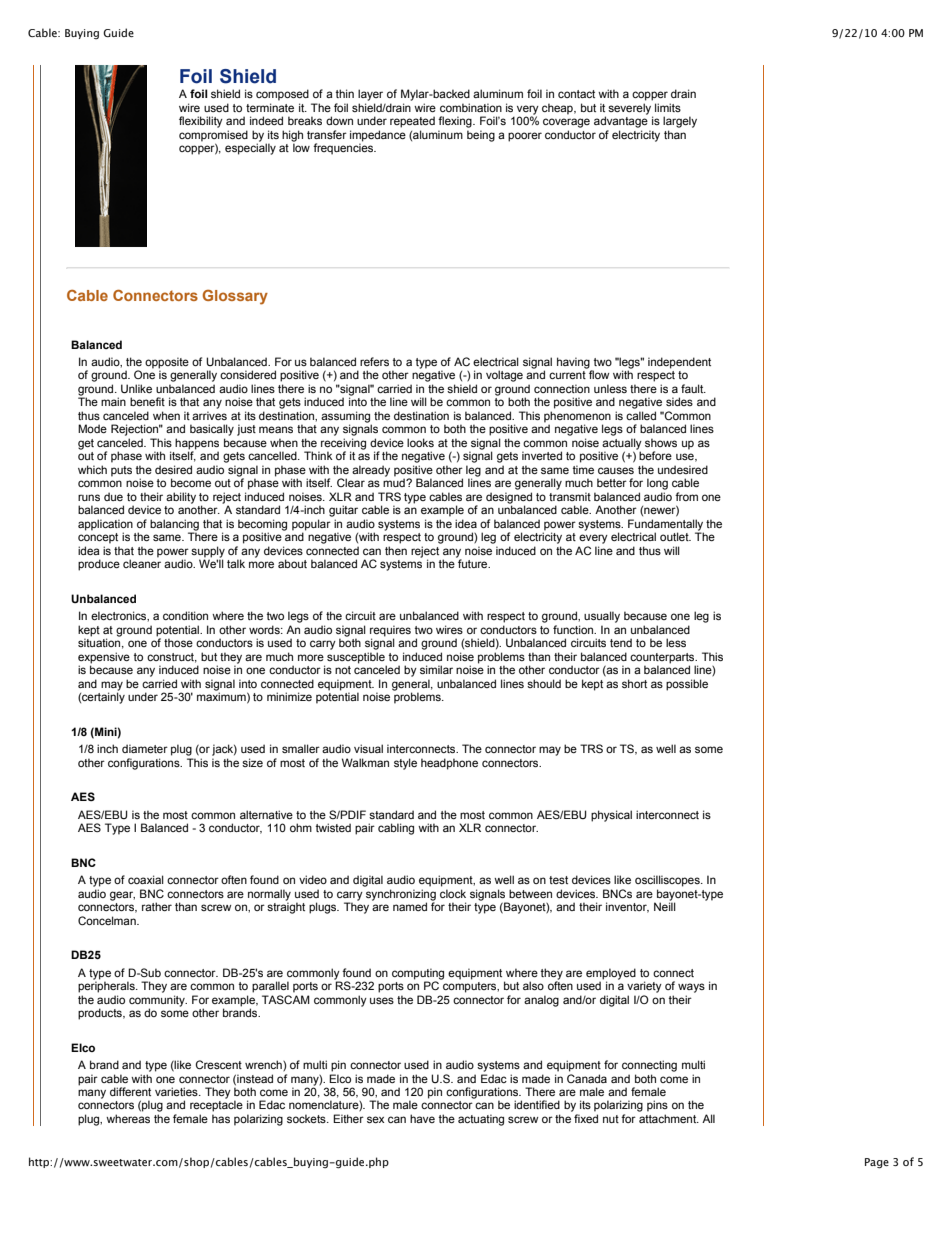 The image size is (952, 1233). I want to click on possible, so click(687, 685).
